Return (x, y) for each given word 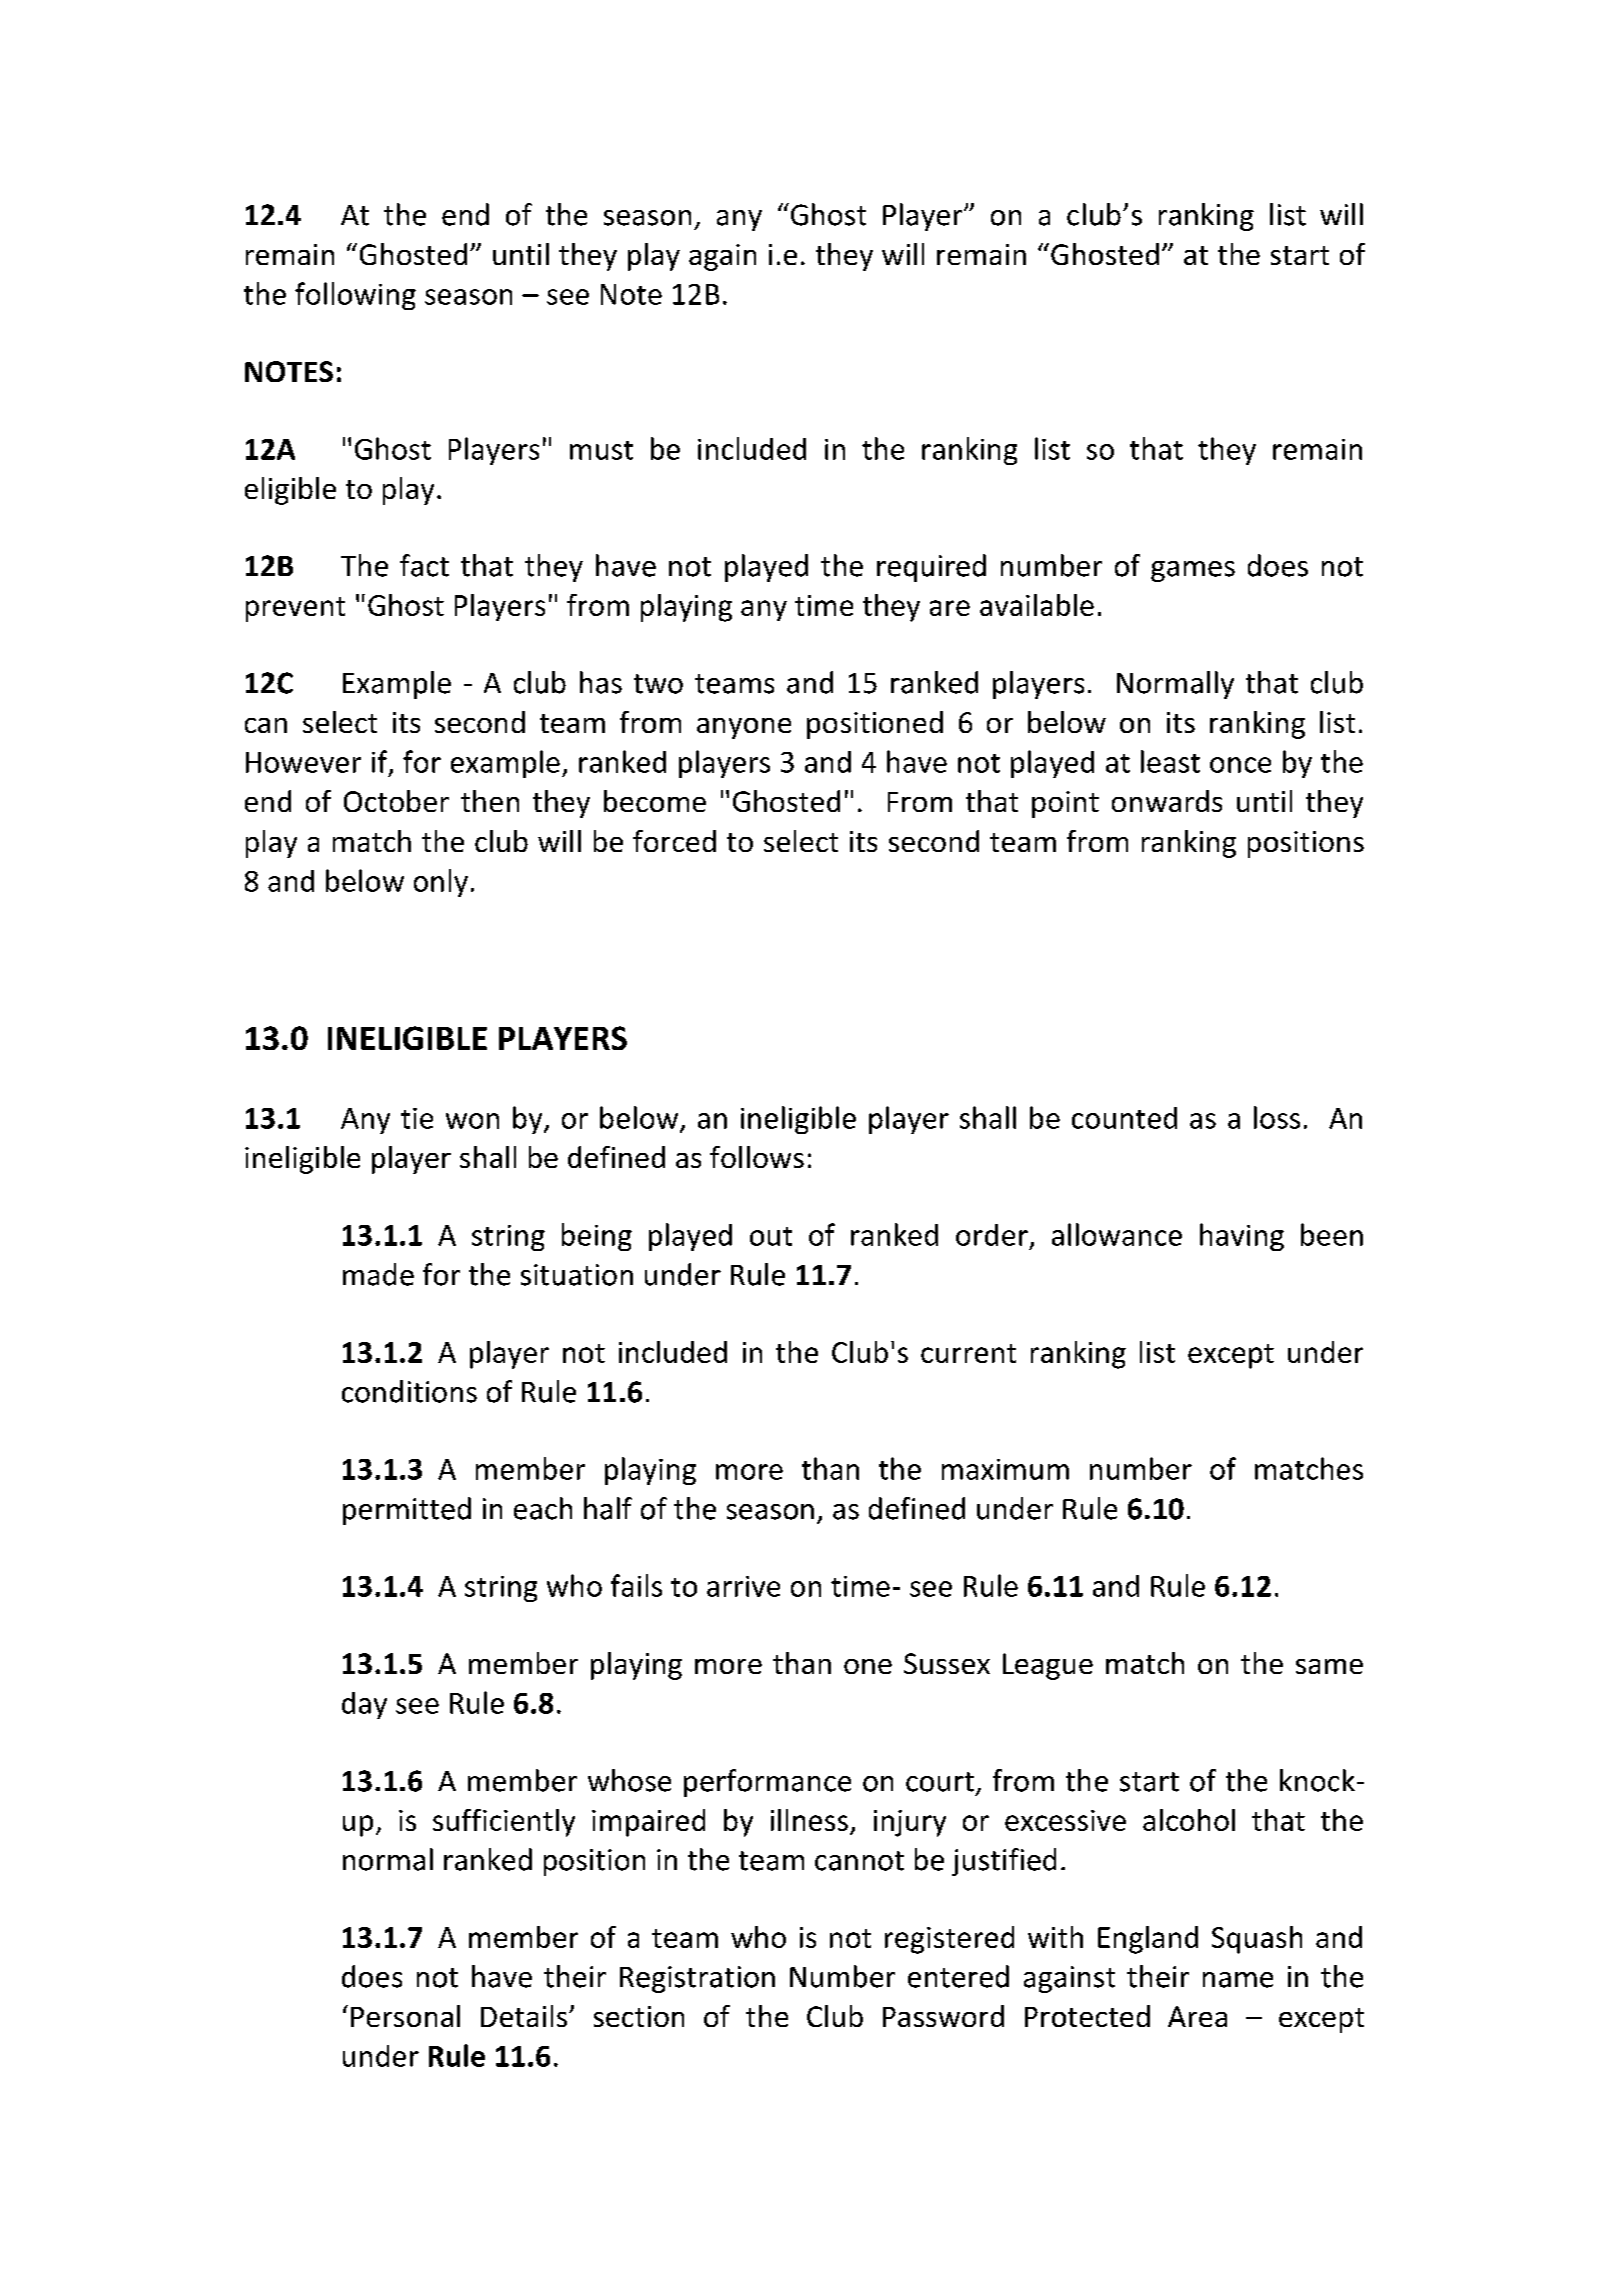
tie (417, 1118)
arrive (743, 1586)
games (1193, 571)
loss (1277, 1117)
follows (757, 1157)
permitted (407, 1511)
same (1329, 1666)
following (355, 296)
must (601, 450)
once (1240, 765)
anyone (744, 728)
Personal (405, 2016)
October (396, 801)
